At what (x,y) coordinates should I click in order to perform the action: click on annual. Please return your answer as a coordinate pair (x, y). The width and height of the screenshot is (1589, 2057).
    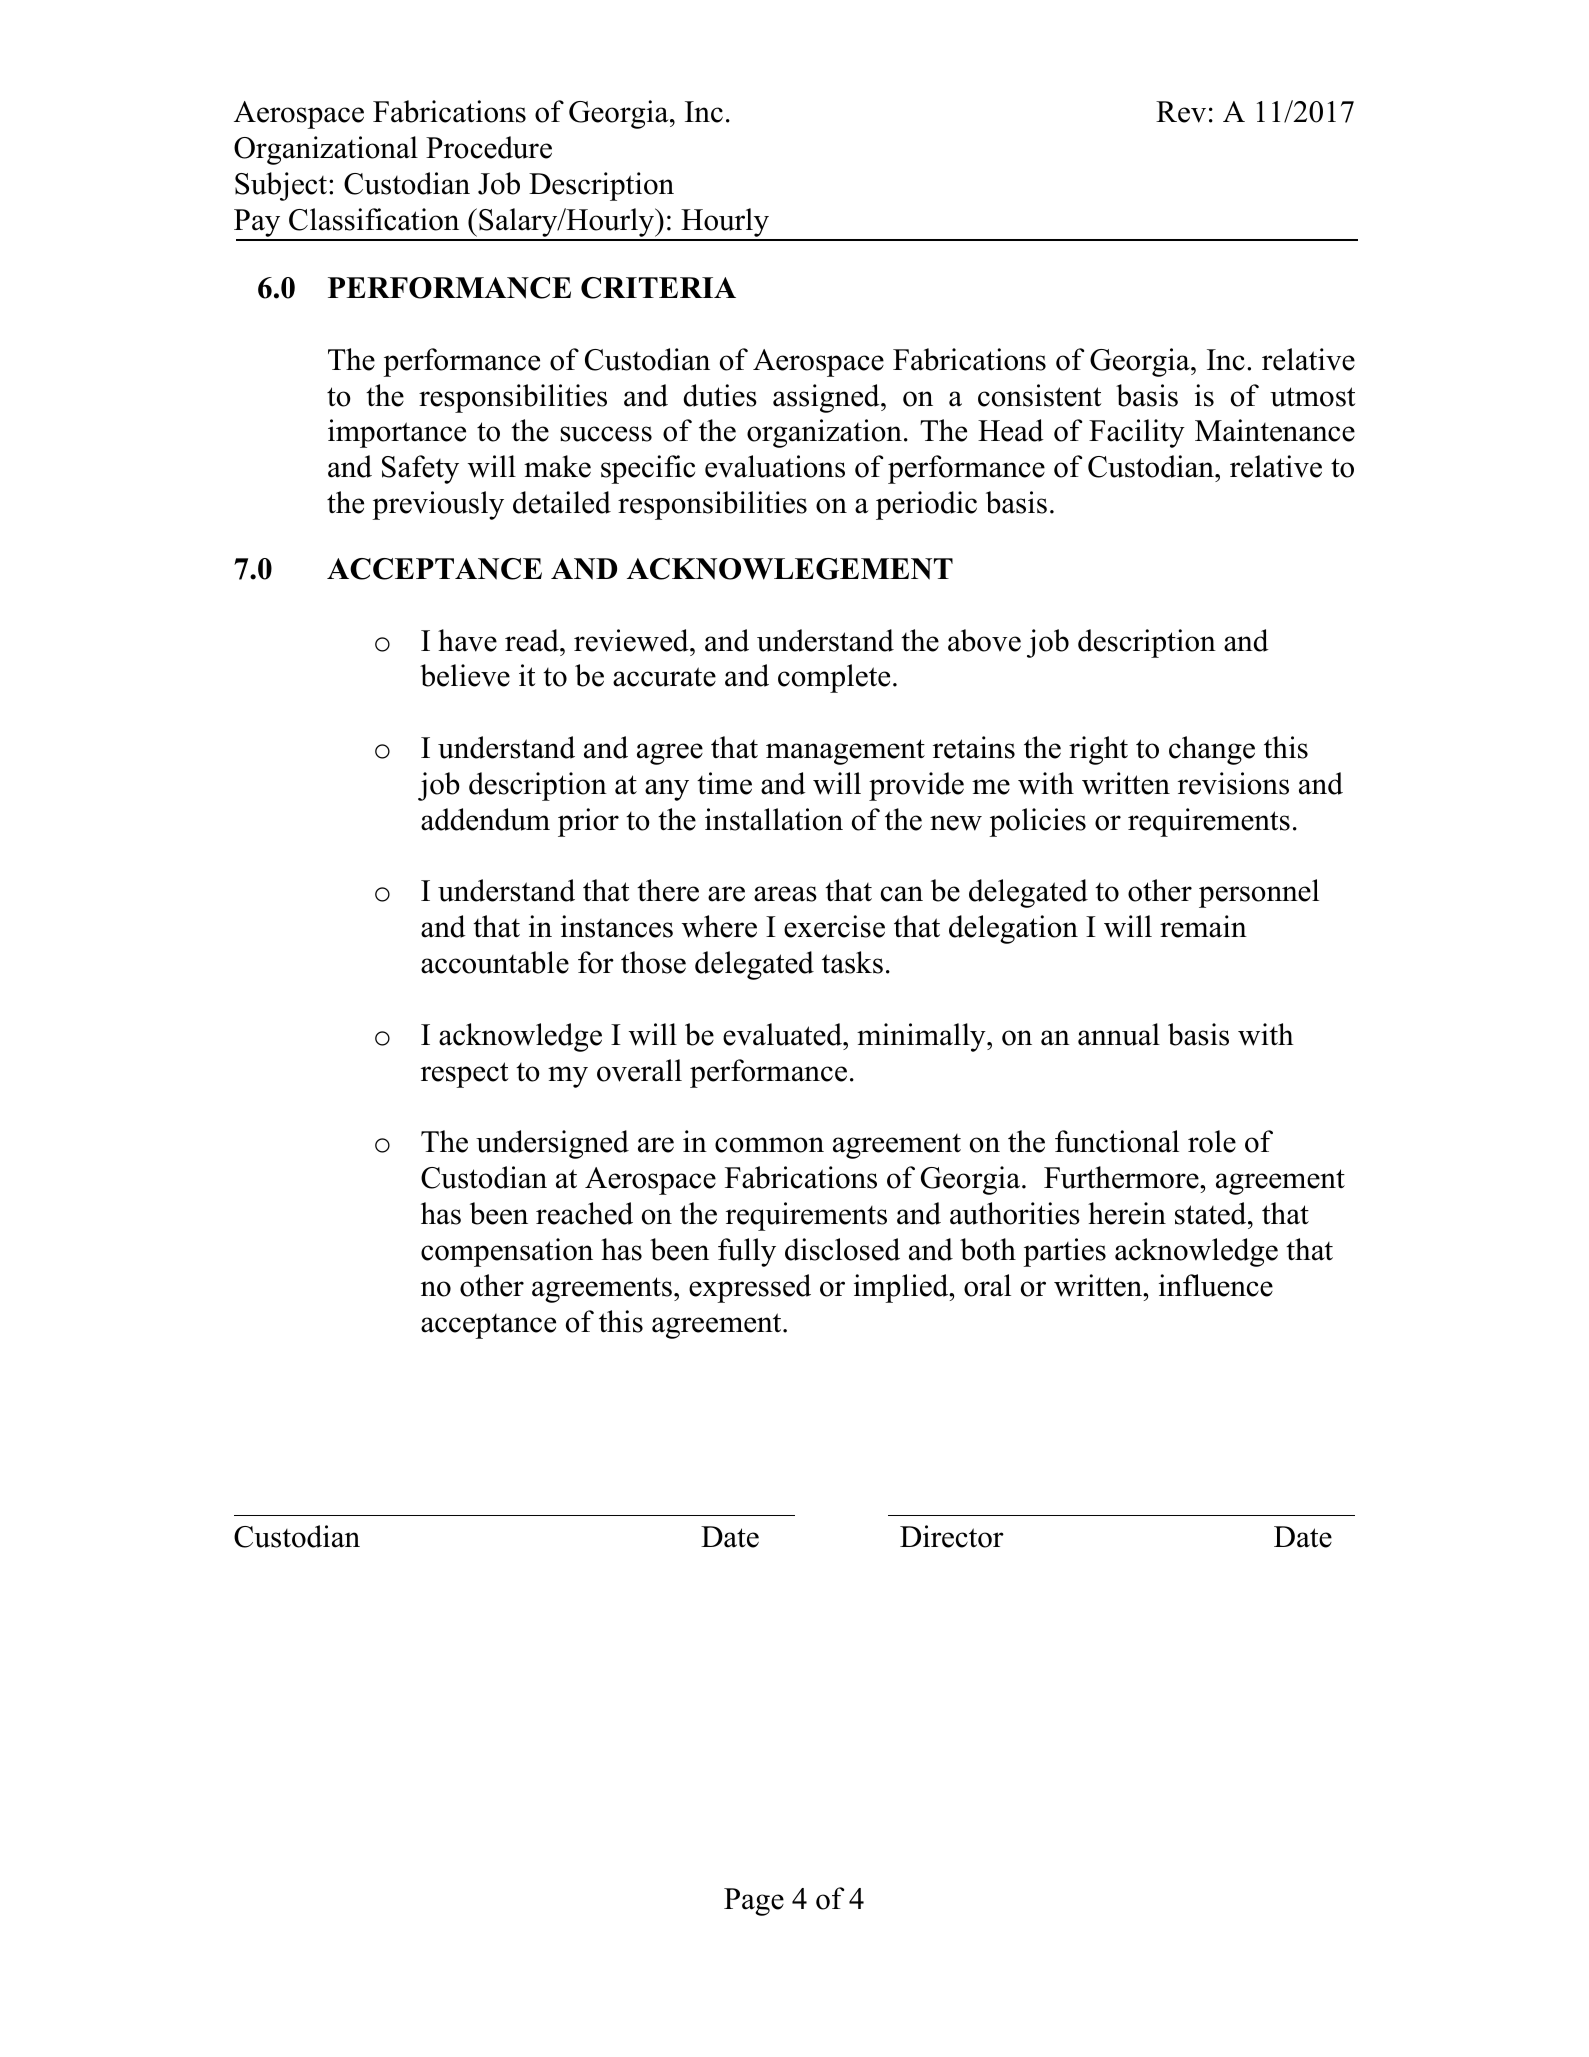
    Looking at the image, I should click on (1119, 1034).
